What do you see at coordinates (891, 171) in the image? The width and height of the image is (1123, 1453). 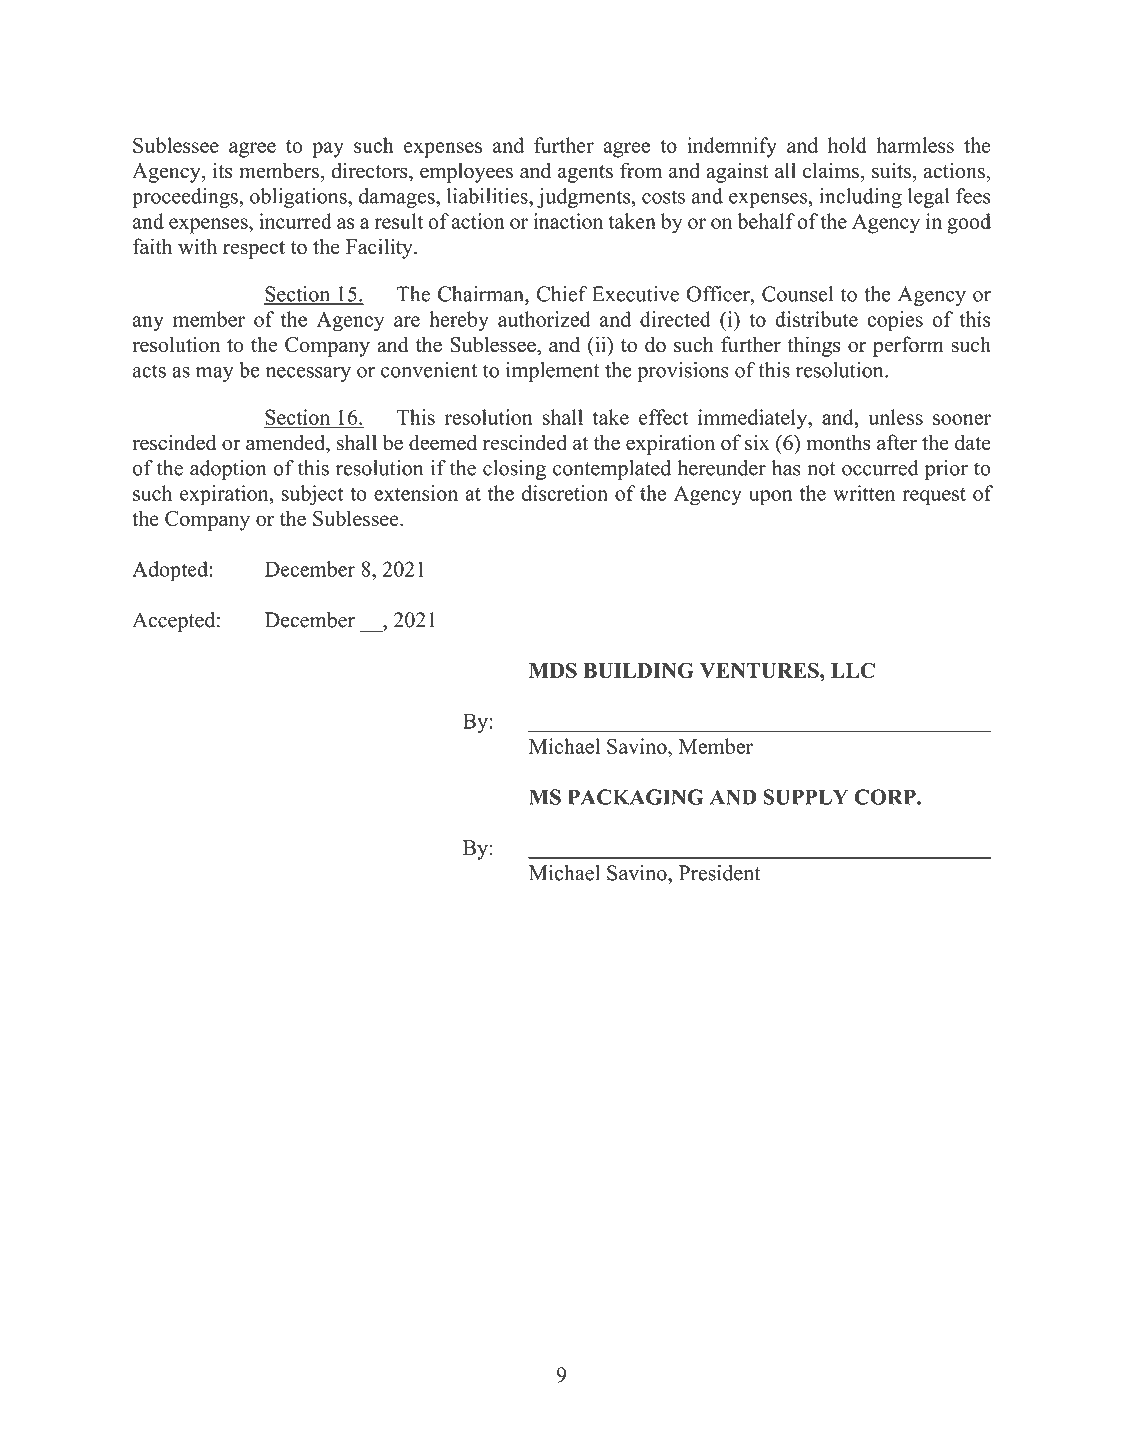 I see `suits` at bounding box center [891, 171].
